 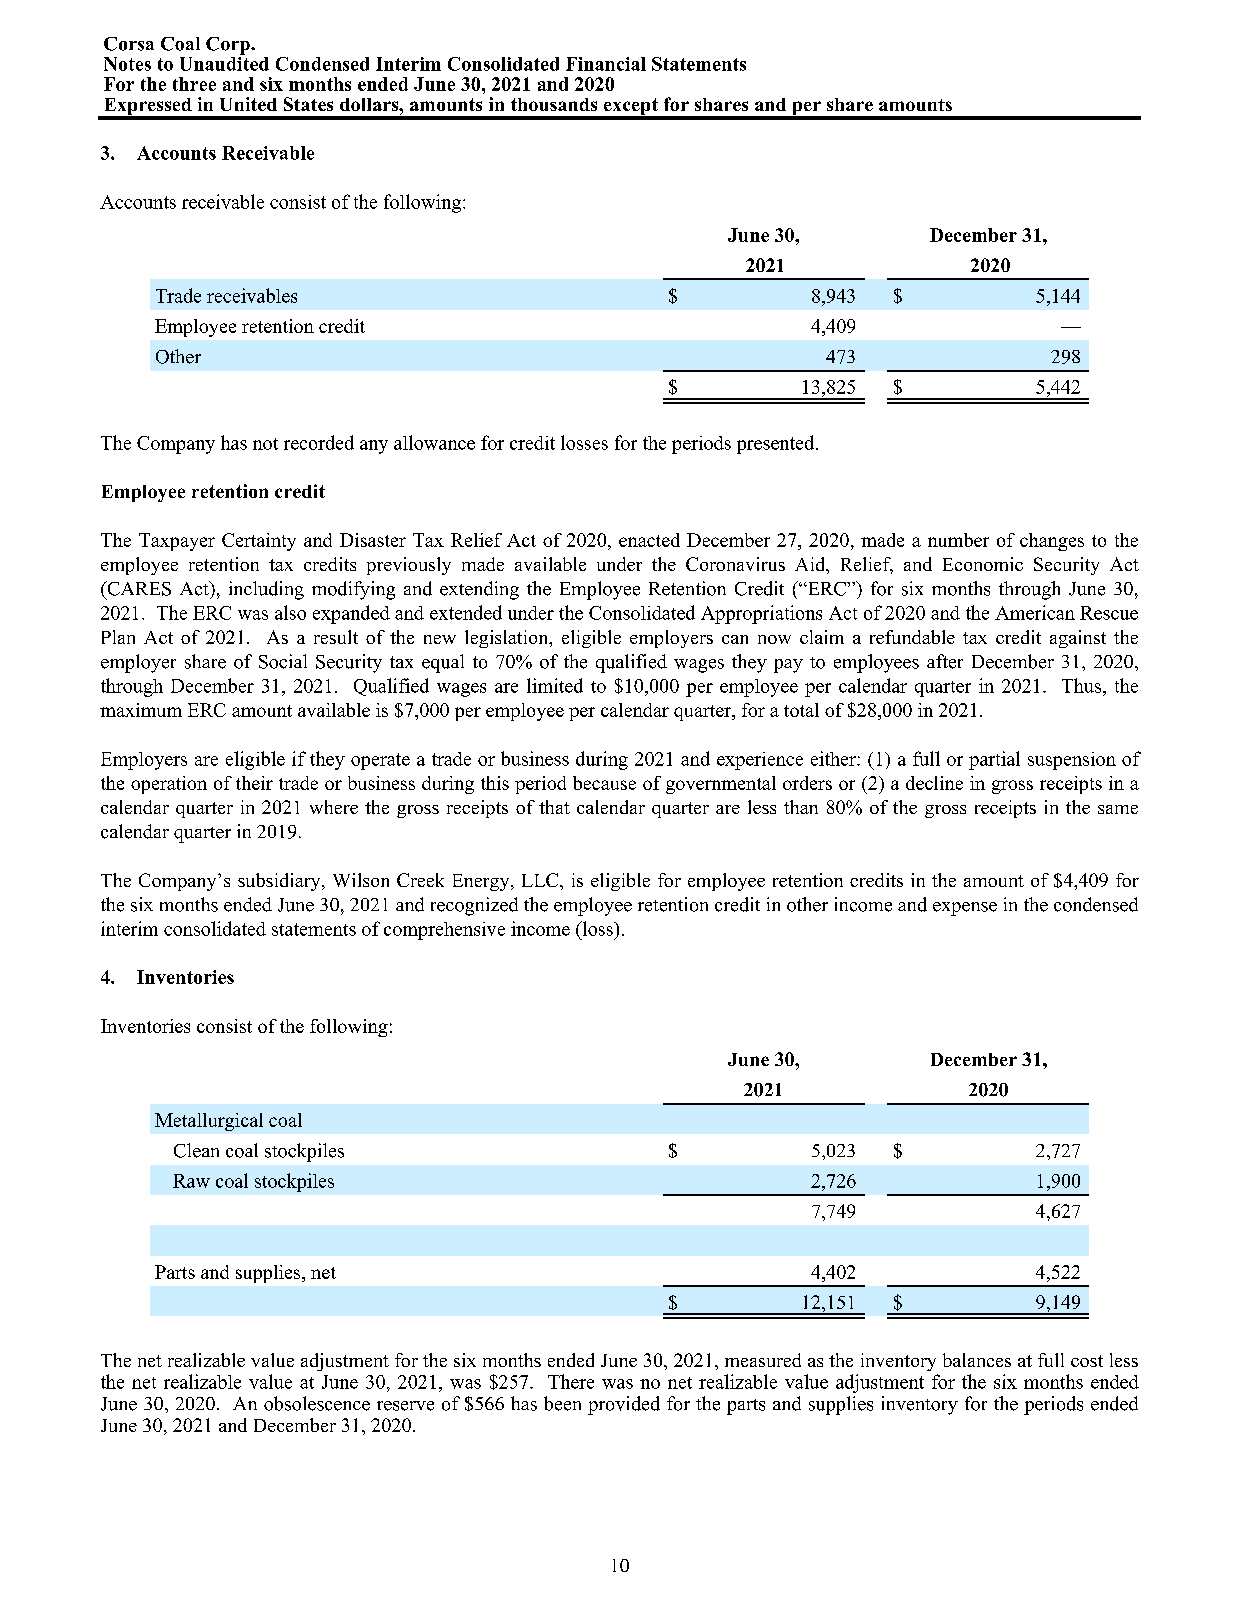 What do you see at coordinates (254, 783) in the page?
I see `their` at bounding box center [254, 783].
